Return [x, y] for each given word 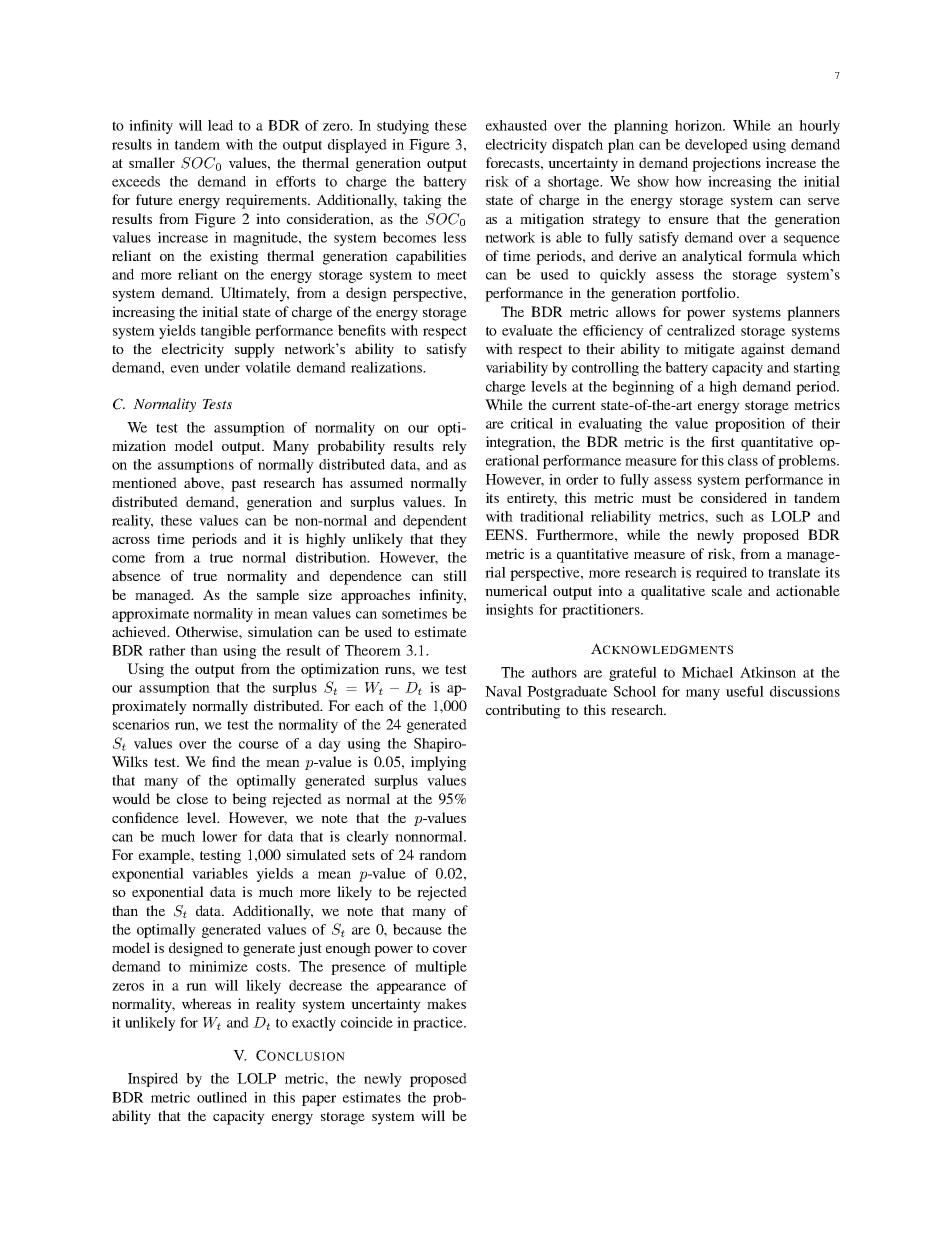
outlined [222, 1097]
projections [726, 164]
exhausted [516, 125]
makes [446, 1003]
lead [220, 125]
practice [439, 1024]
